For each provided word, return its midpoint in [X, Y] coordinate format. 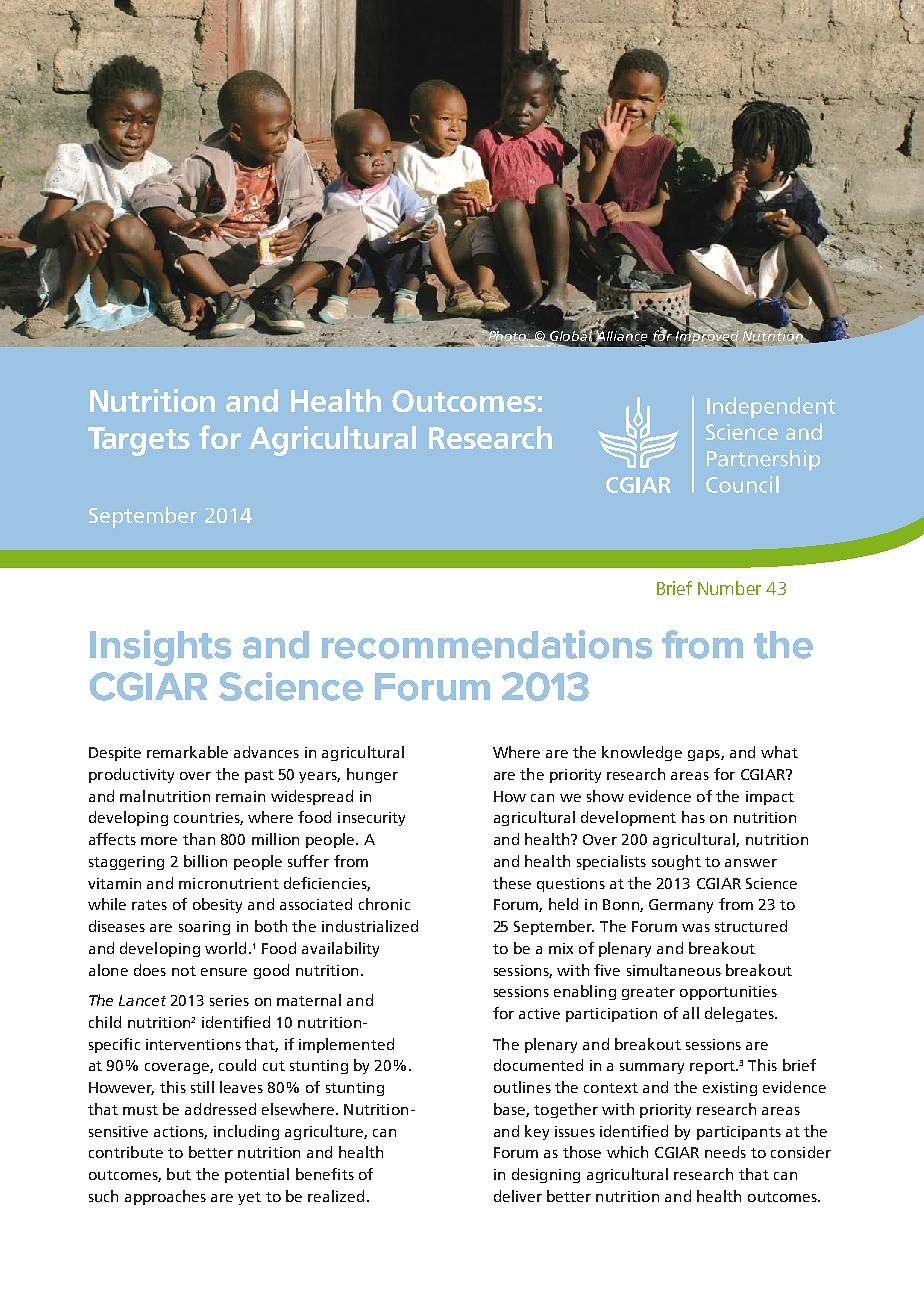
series [229, 1000]
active [539, 1013]
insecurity [371, 819]
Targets [139, 441]
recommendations [487, 644]
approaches [165, 1197]
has [693, 817]
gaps [705, 755]
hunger [372, 775]
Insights [160, 648]
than [199, 839]
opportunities [728, 993]
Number [729, 588]
